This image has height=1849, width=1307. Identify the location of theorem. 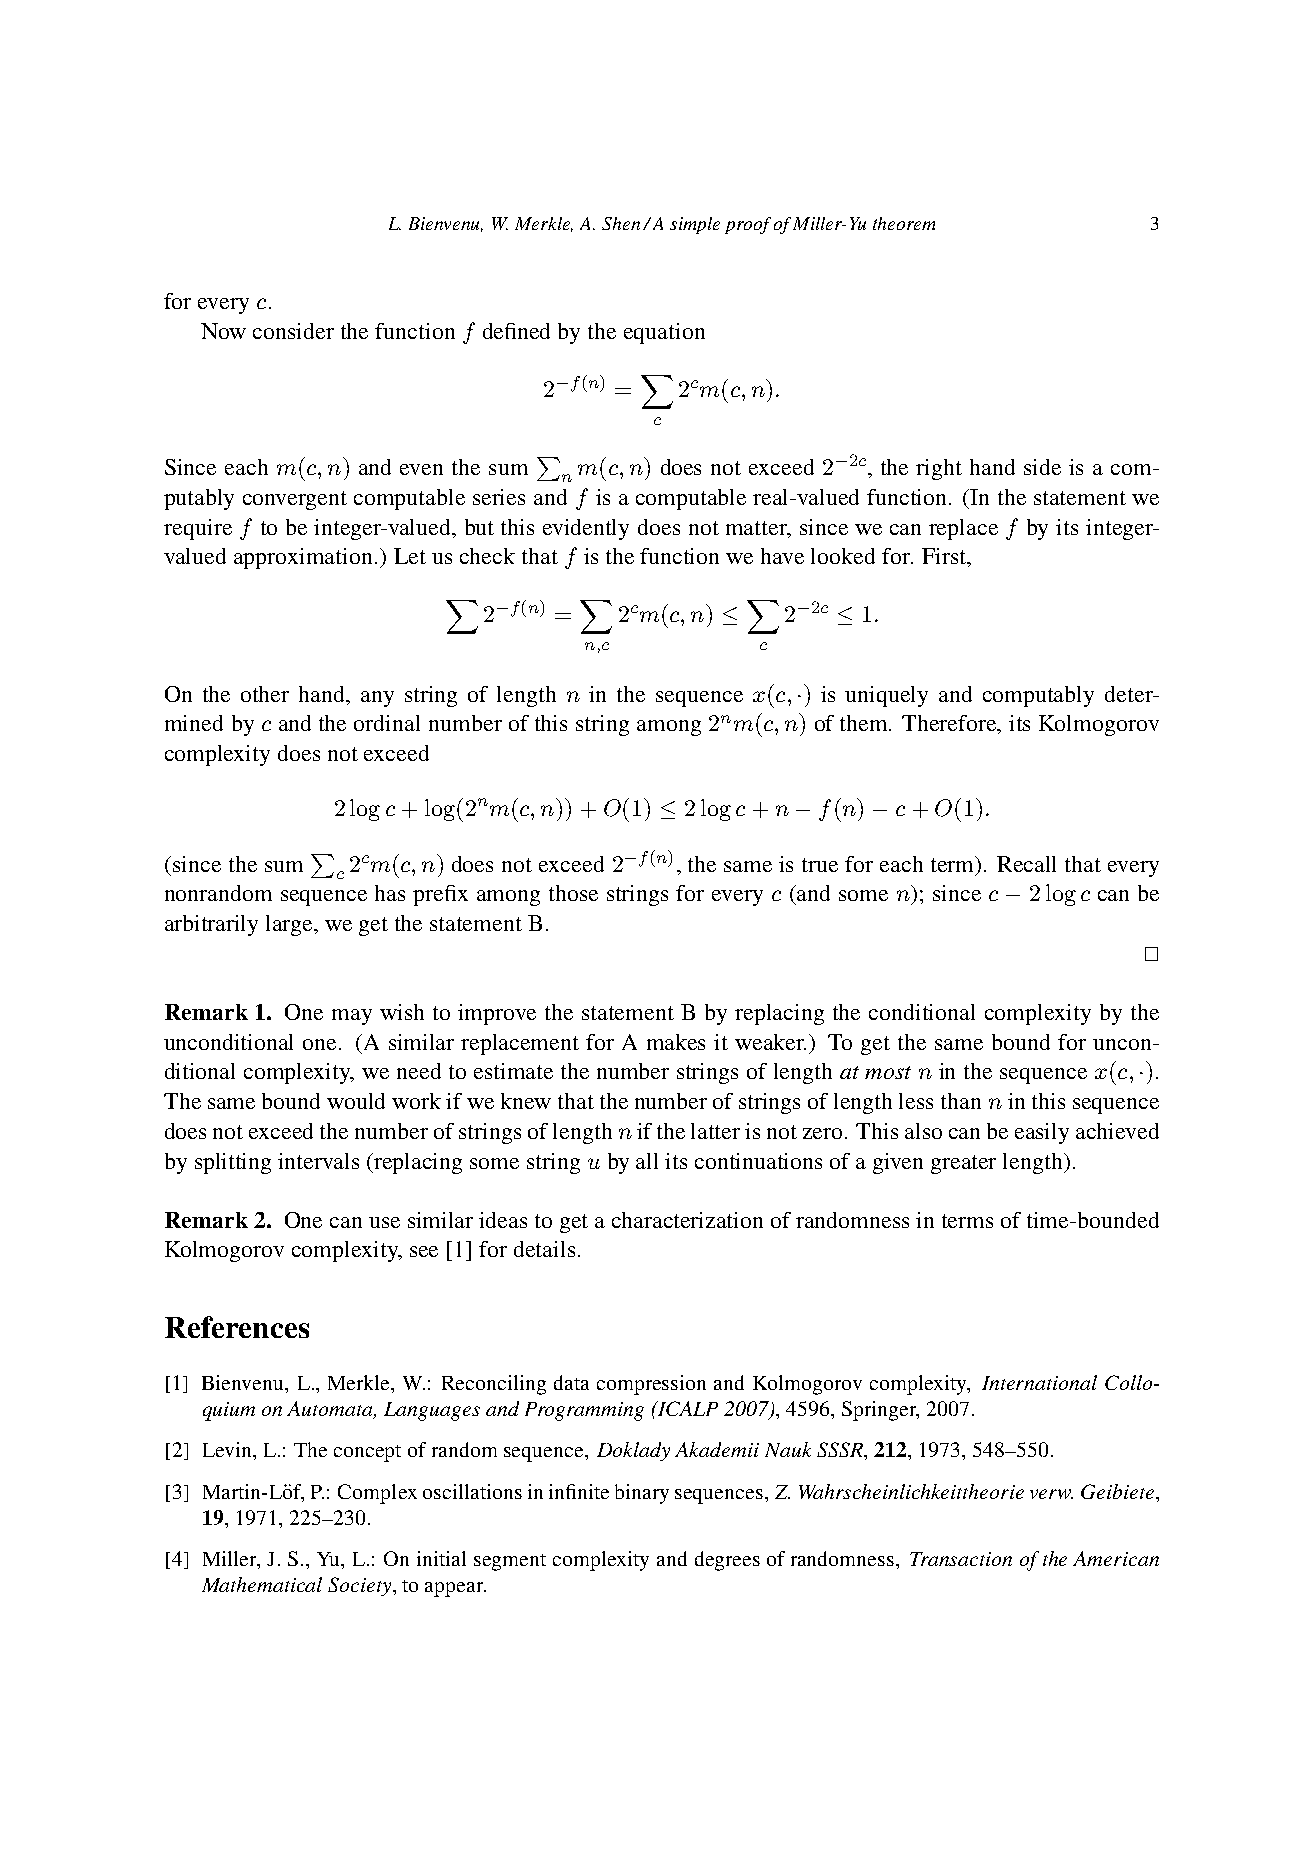
(904, 223).
